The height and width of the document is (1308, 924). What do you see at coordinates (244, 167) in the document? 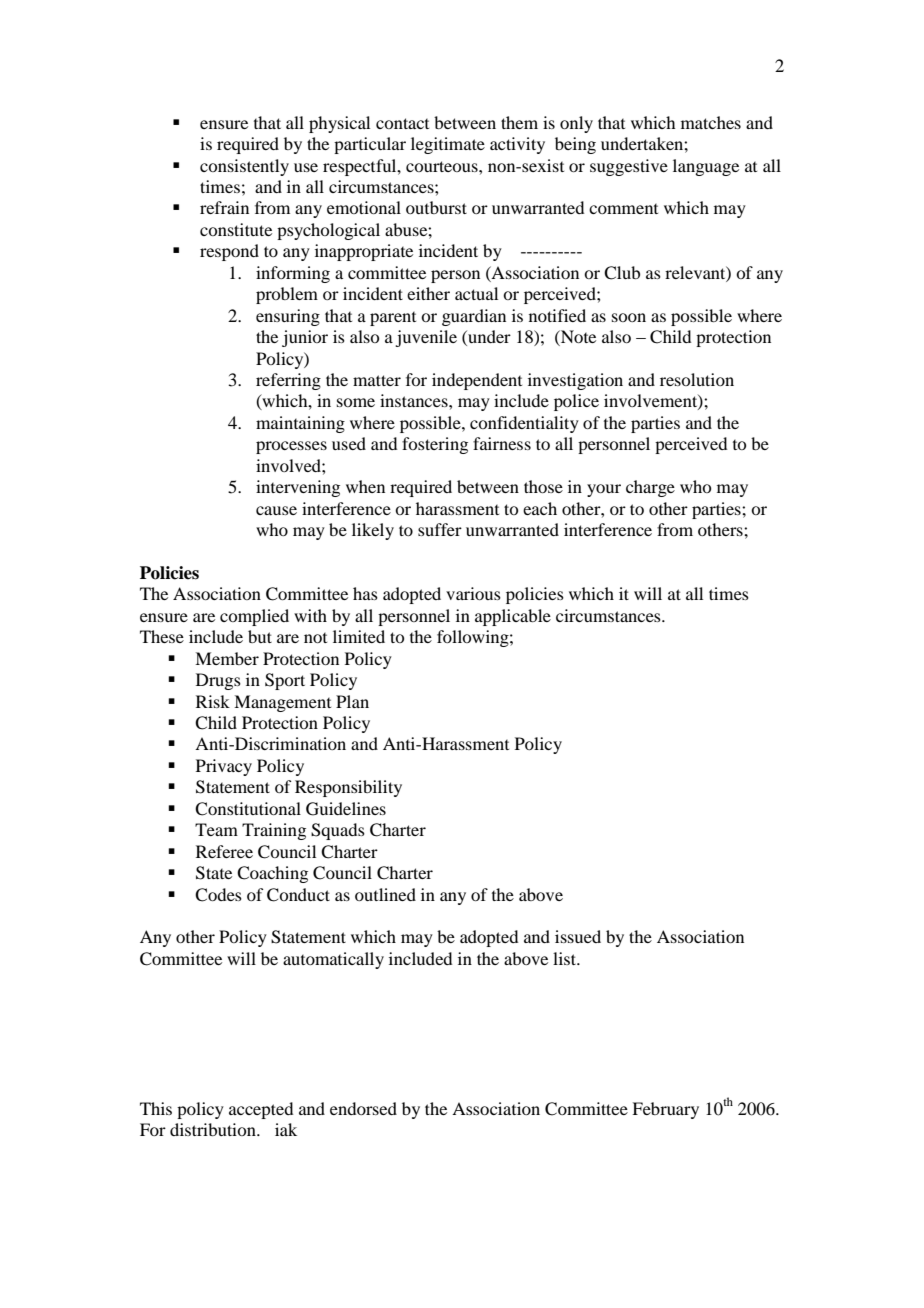
I see `consistently` at bounding box center [244, 167].
